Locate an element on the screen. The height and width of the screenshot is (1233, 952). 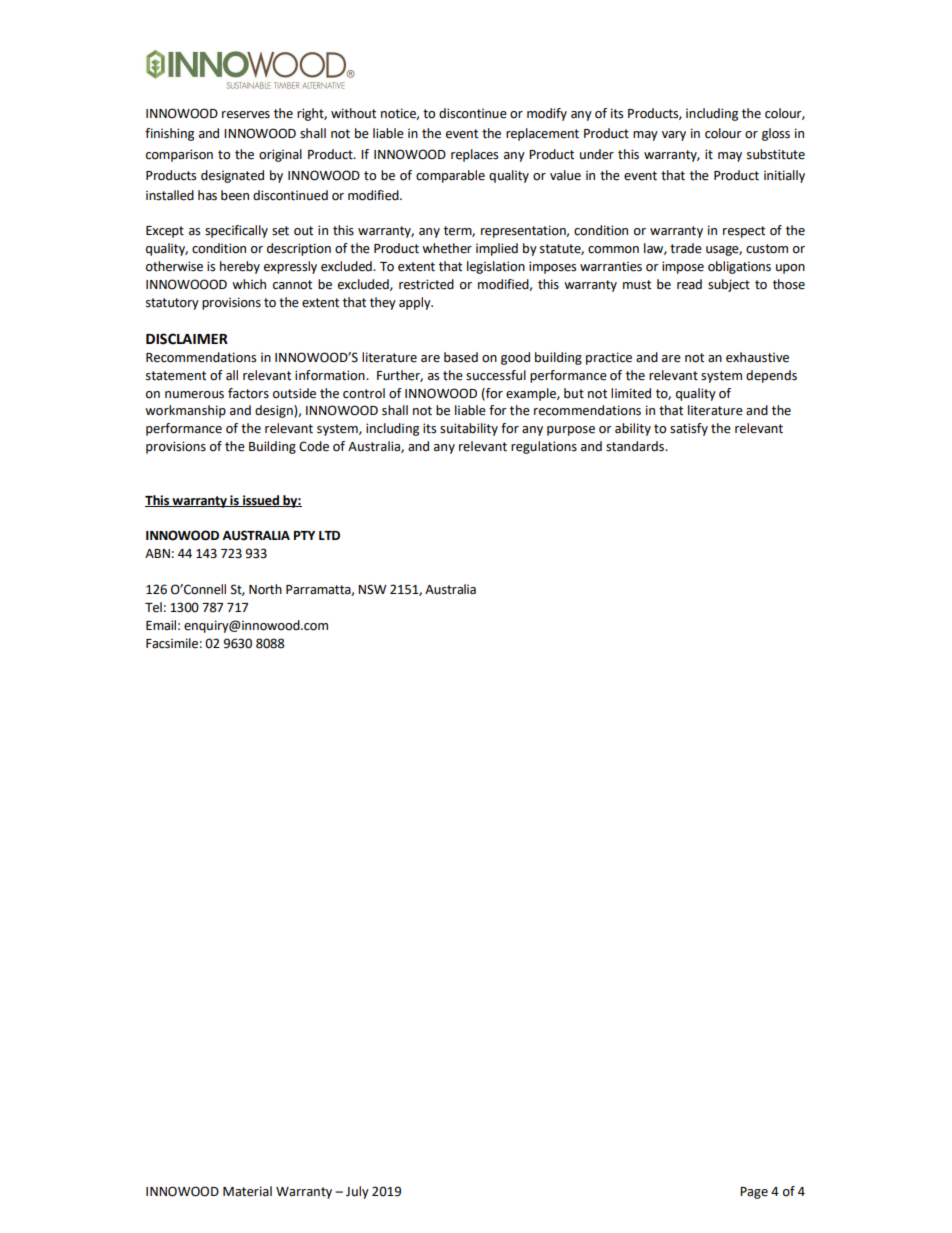
replaces is located at coordinates (474, 155).
